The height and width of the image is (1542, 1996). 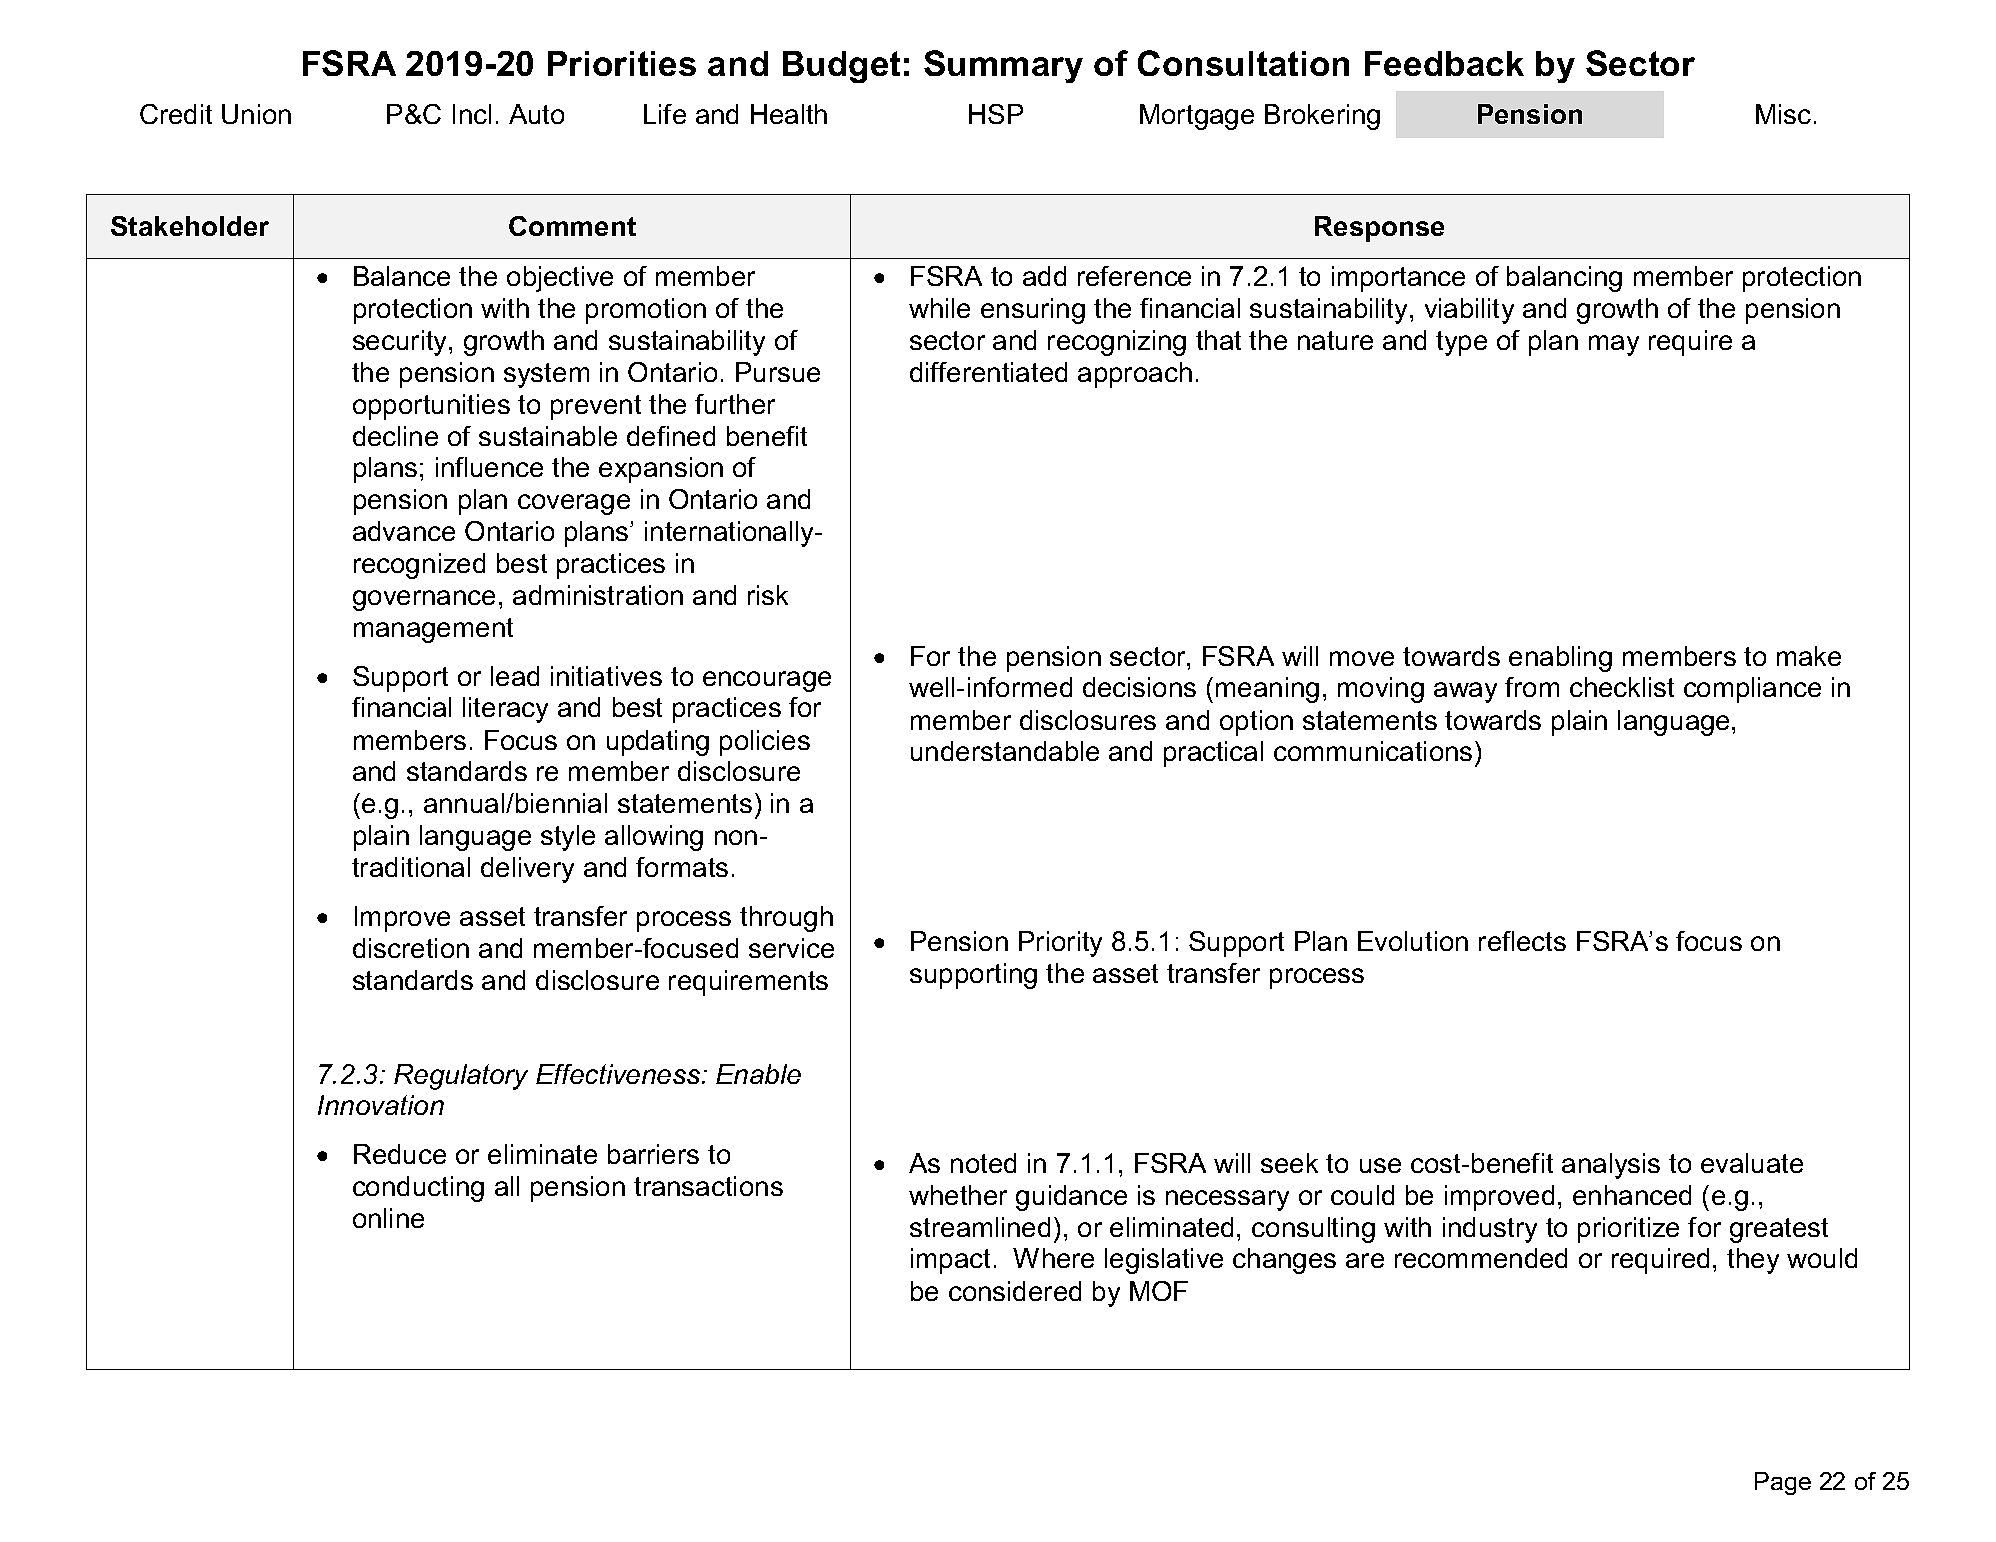 What do you see at coordinates (1614, 345) in the image?
I see `may` at bounding box center [1614, 345].
